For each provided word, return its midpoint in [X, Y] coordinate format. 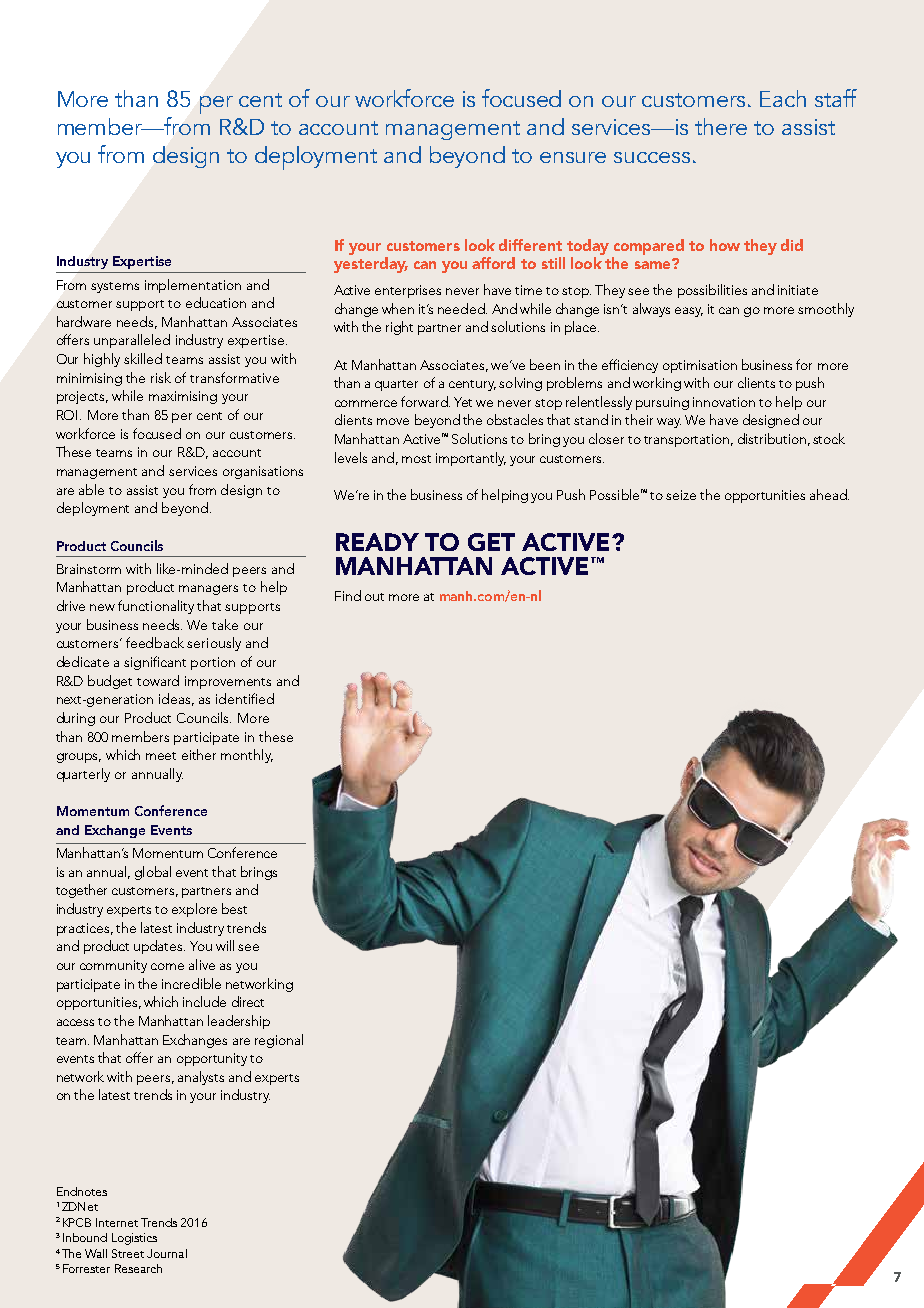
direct [248, 1001]
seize [681, 495]
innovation [724, 402]
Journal [167, 1253]
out [374, 597]
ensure [573, 157]
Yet [463, 402]
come [167, 966]
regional [279, 1041]
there [721, 126]
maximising [183, 397]
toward [158, 680]
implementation [193, 286]
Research [138, 1268]
